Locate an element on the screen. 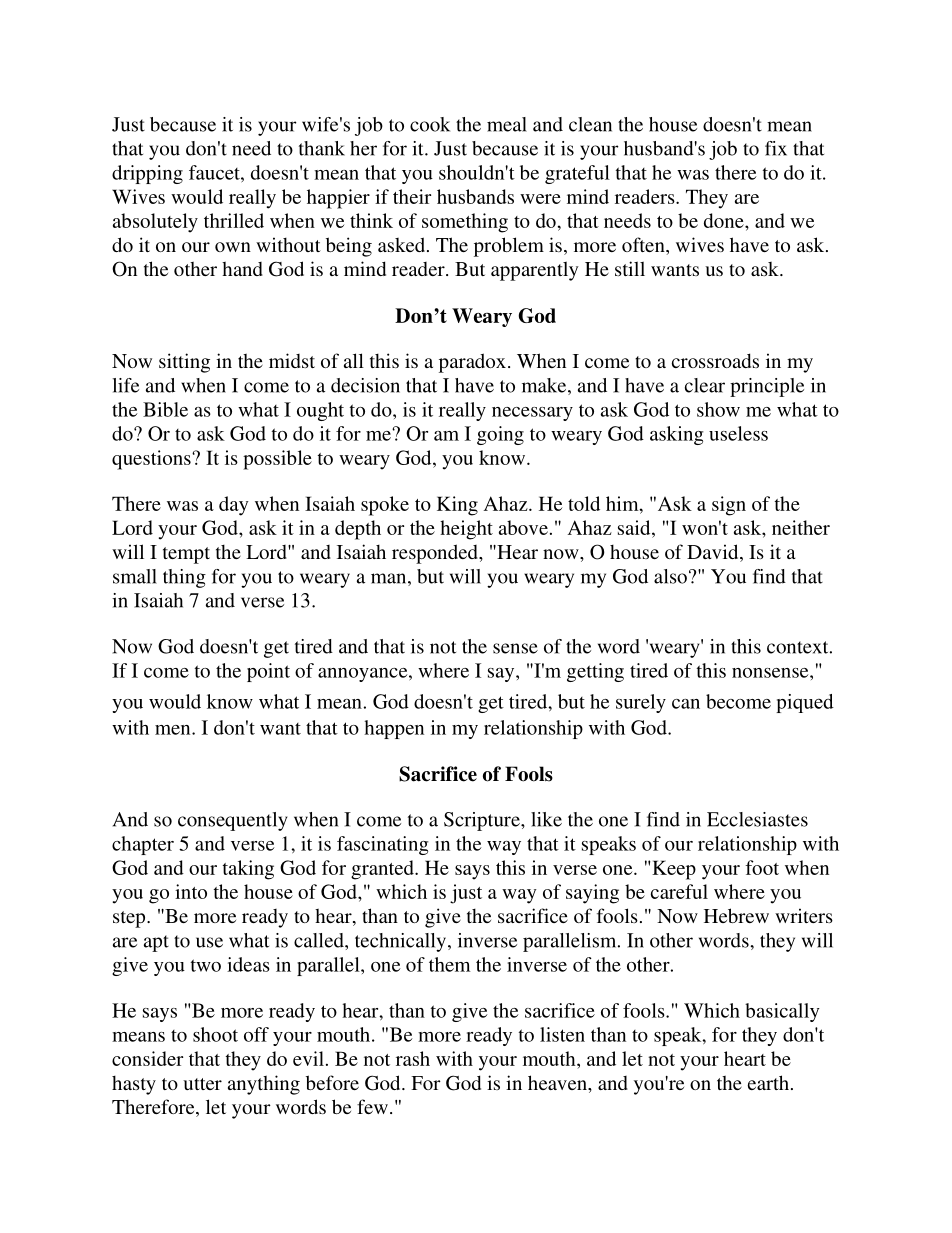 Image resolution: width=952 pixels, height=1233 pixels. utter is located at coordinates (202, 1084).
